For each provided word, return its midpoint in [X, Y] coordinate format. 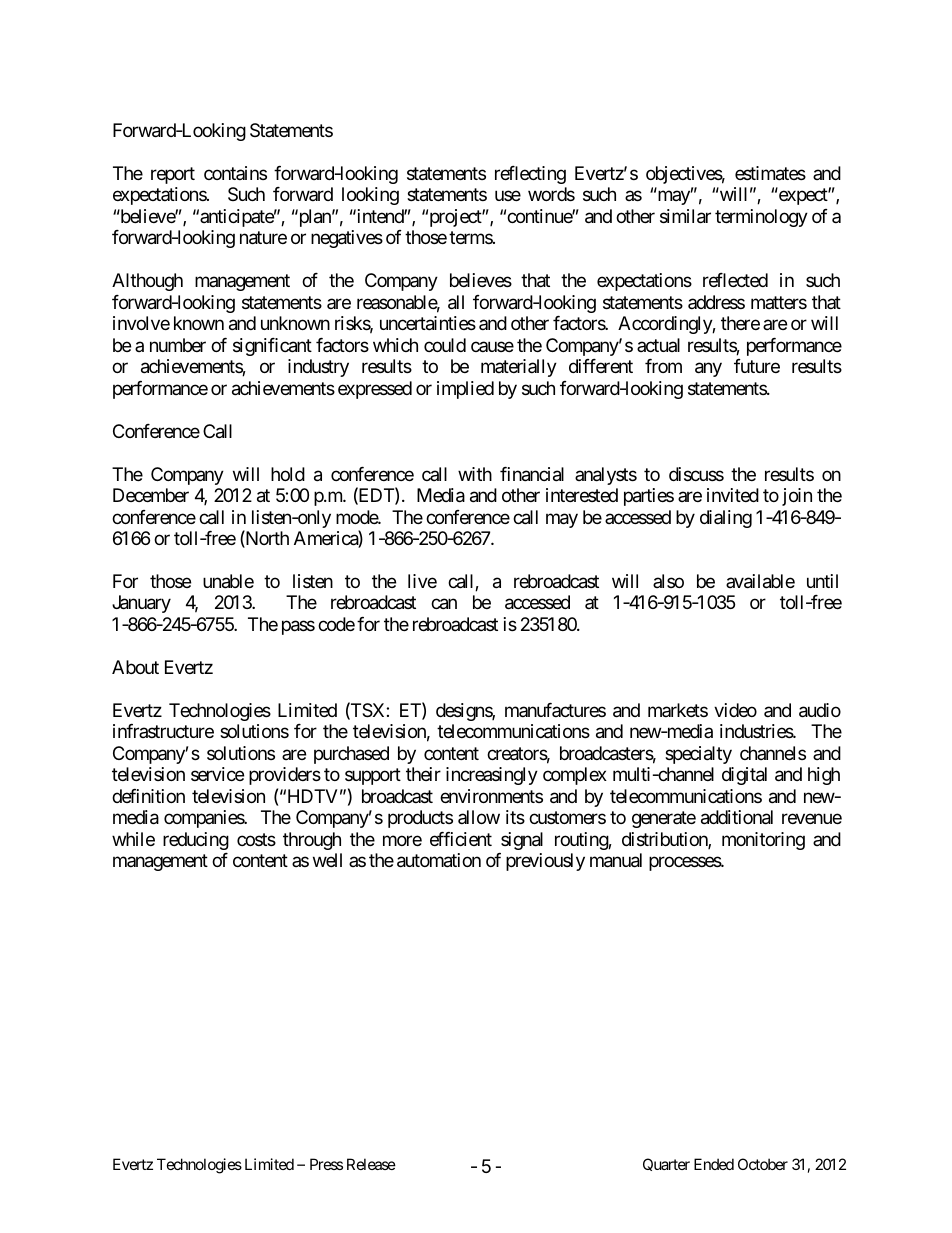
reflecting [530, 175]
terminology [761, 218]
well [327, 860]
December [151, 495]
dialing [726, 519]
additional [737, 817]
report [173, 175]
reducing [196, 841]
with [475, 474]
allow [479, 817]
